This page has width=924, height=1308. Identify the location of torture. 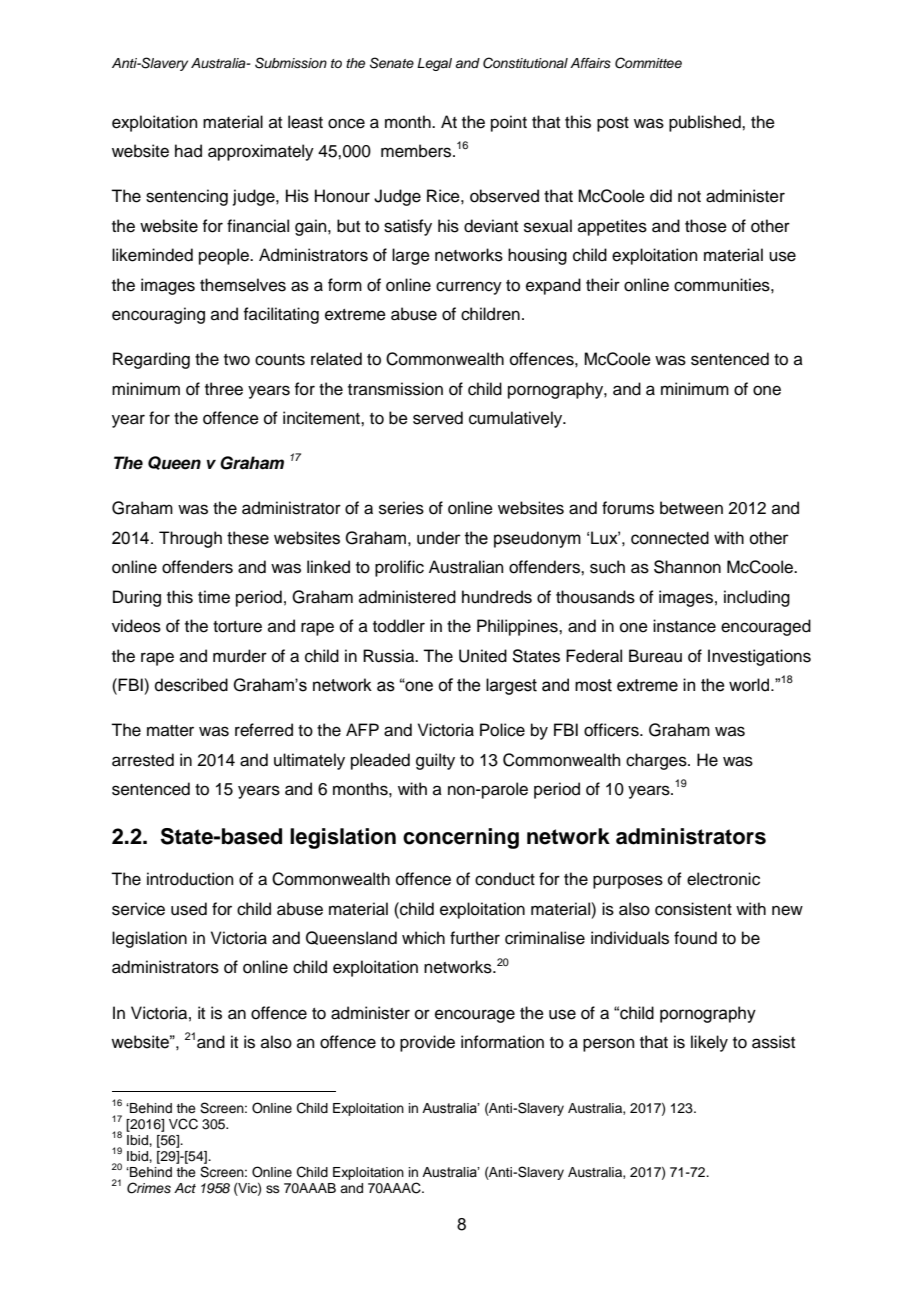
(237, 627).
